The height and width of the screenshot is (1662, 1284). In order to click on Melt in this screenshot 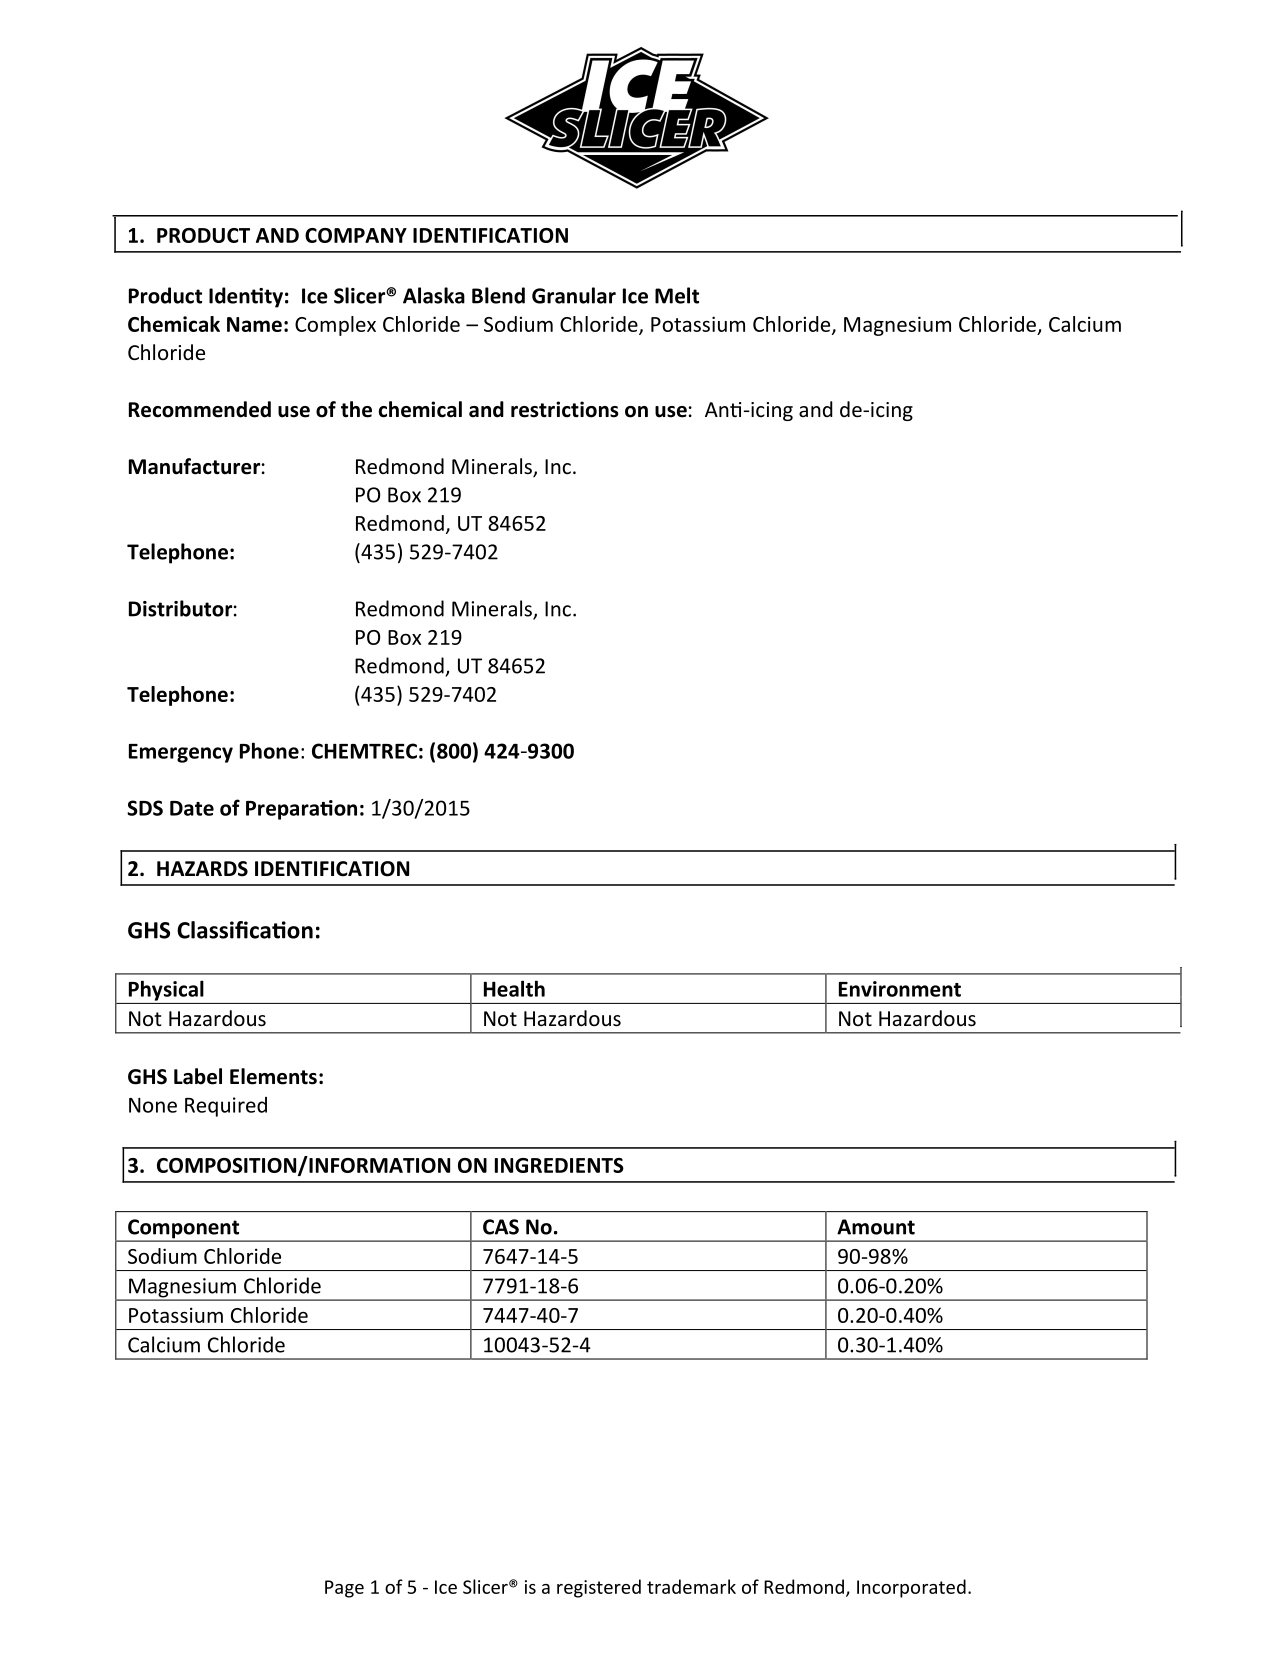, I will do `click(677, 295)`.
